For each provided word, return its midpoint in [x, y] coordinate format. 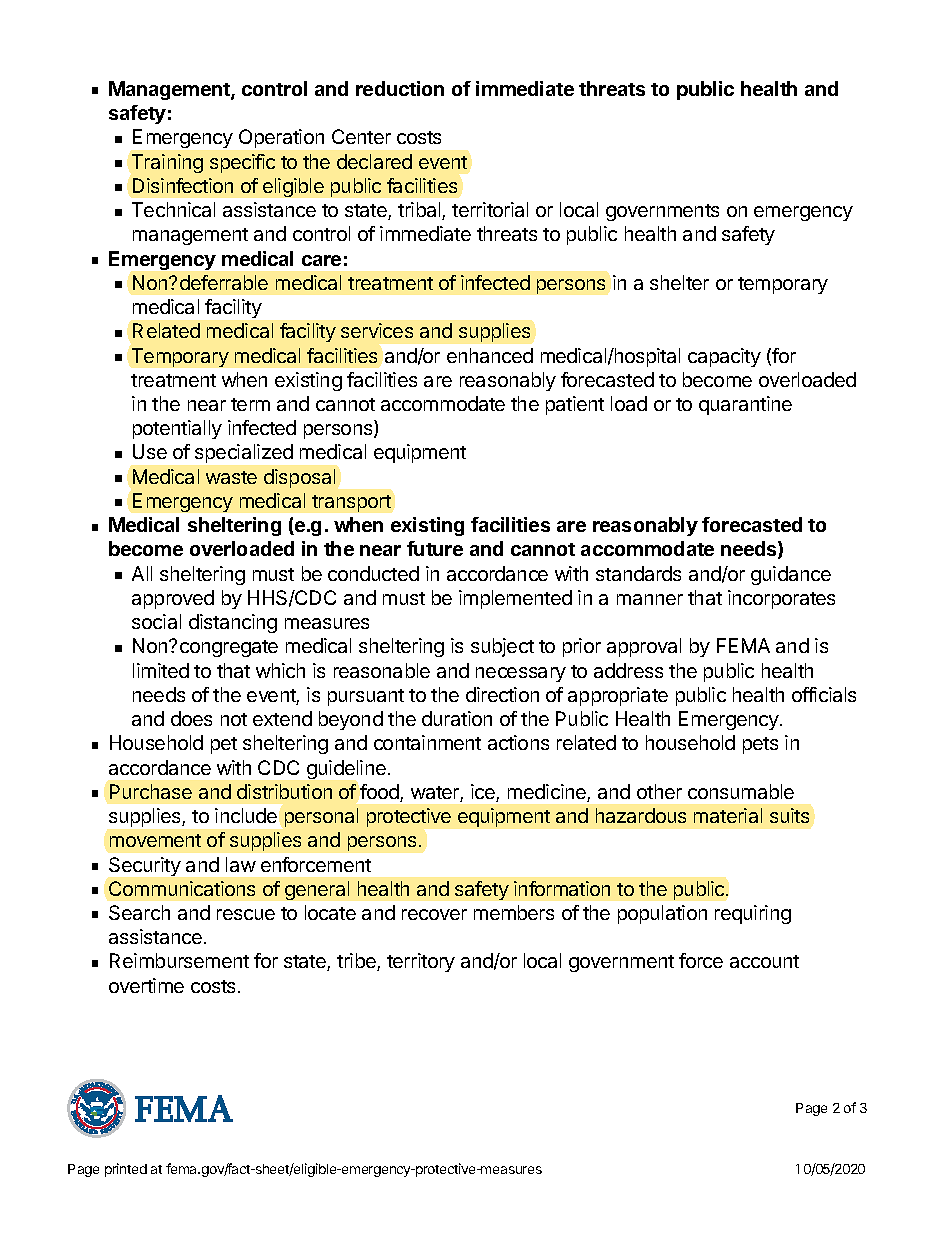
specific [242, 163]
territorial [490, 209]
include [246, 815]
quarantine [745, 405]
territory [421, 962]
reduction [400, 88]
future [435, 548]
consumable [741, 791]
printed [126, 1170]
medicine [548, 793]
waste [231, 477]
